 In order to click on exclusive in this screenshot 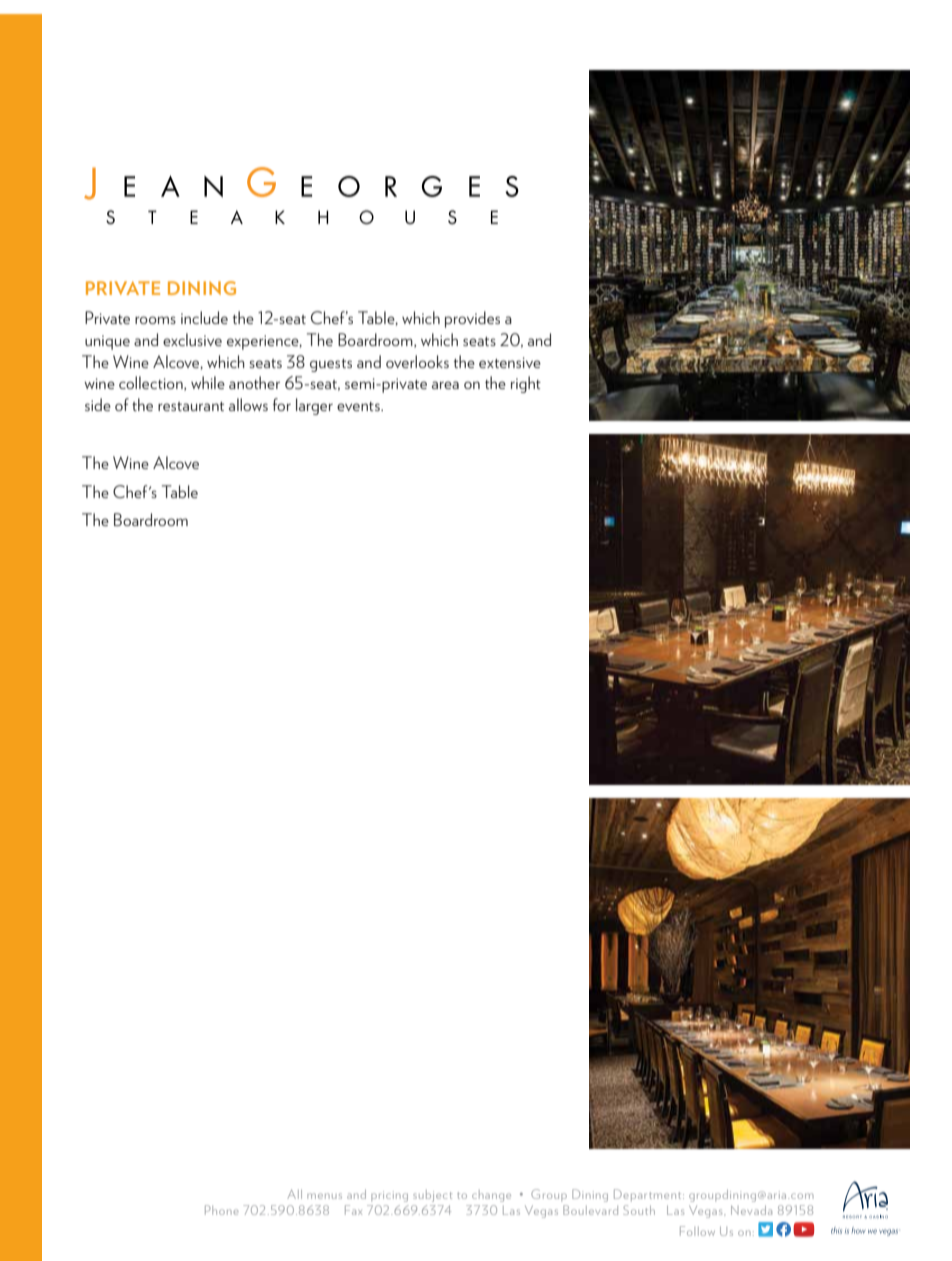, I will do `click(192, 339)`.
